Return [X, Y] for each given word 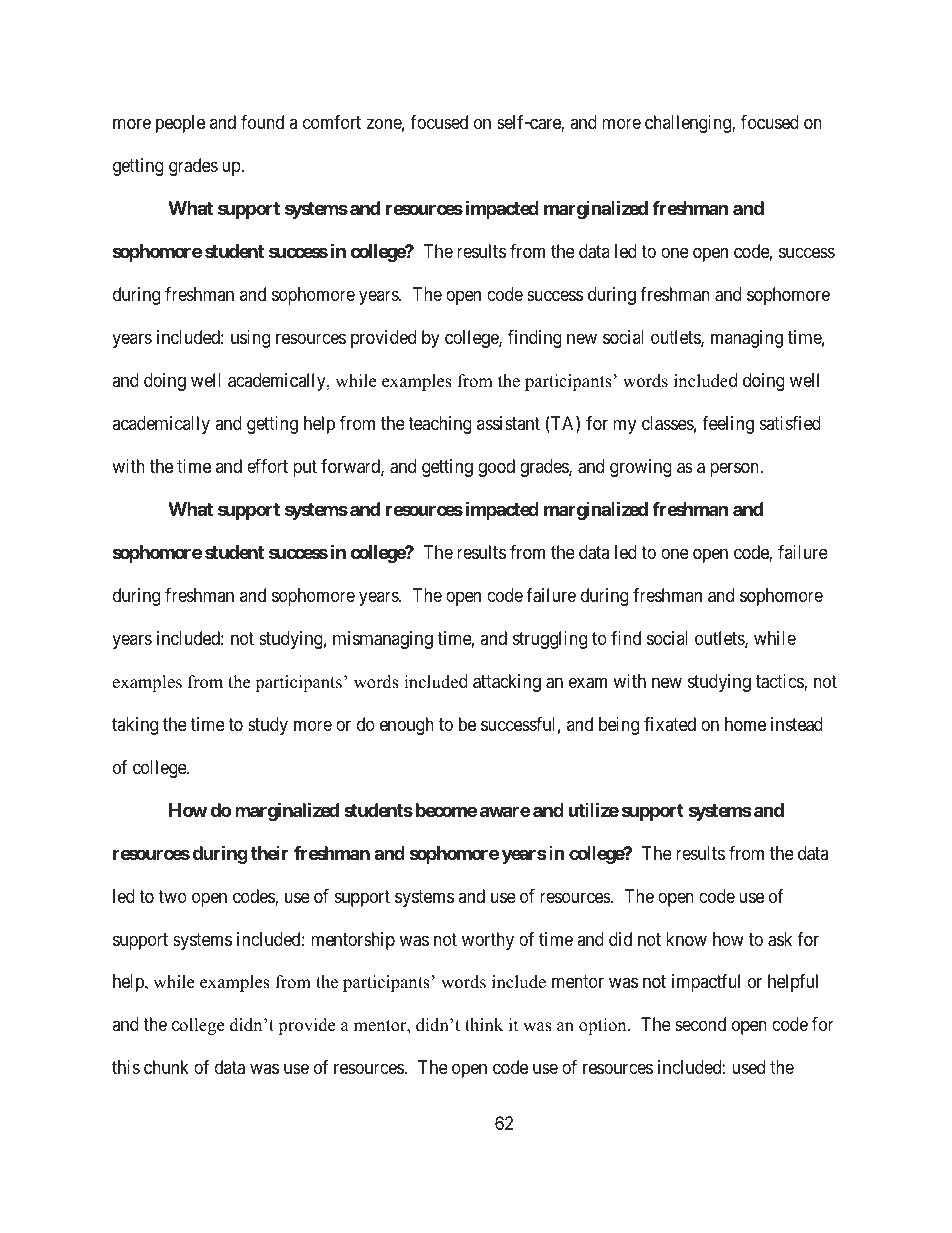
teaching [440, 425]
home [745, 724]
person [735, 469]
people [180, 124]
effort [267, 466]
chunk [166, 1067]
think [484, 1024]
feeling [728, 425]
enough [407, 726]
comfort [332, 122]
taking [135, 726]
